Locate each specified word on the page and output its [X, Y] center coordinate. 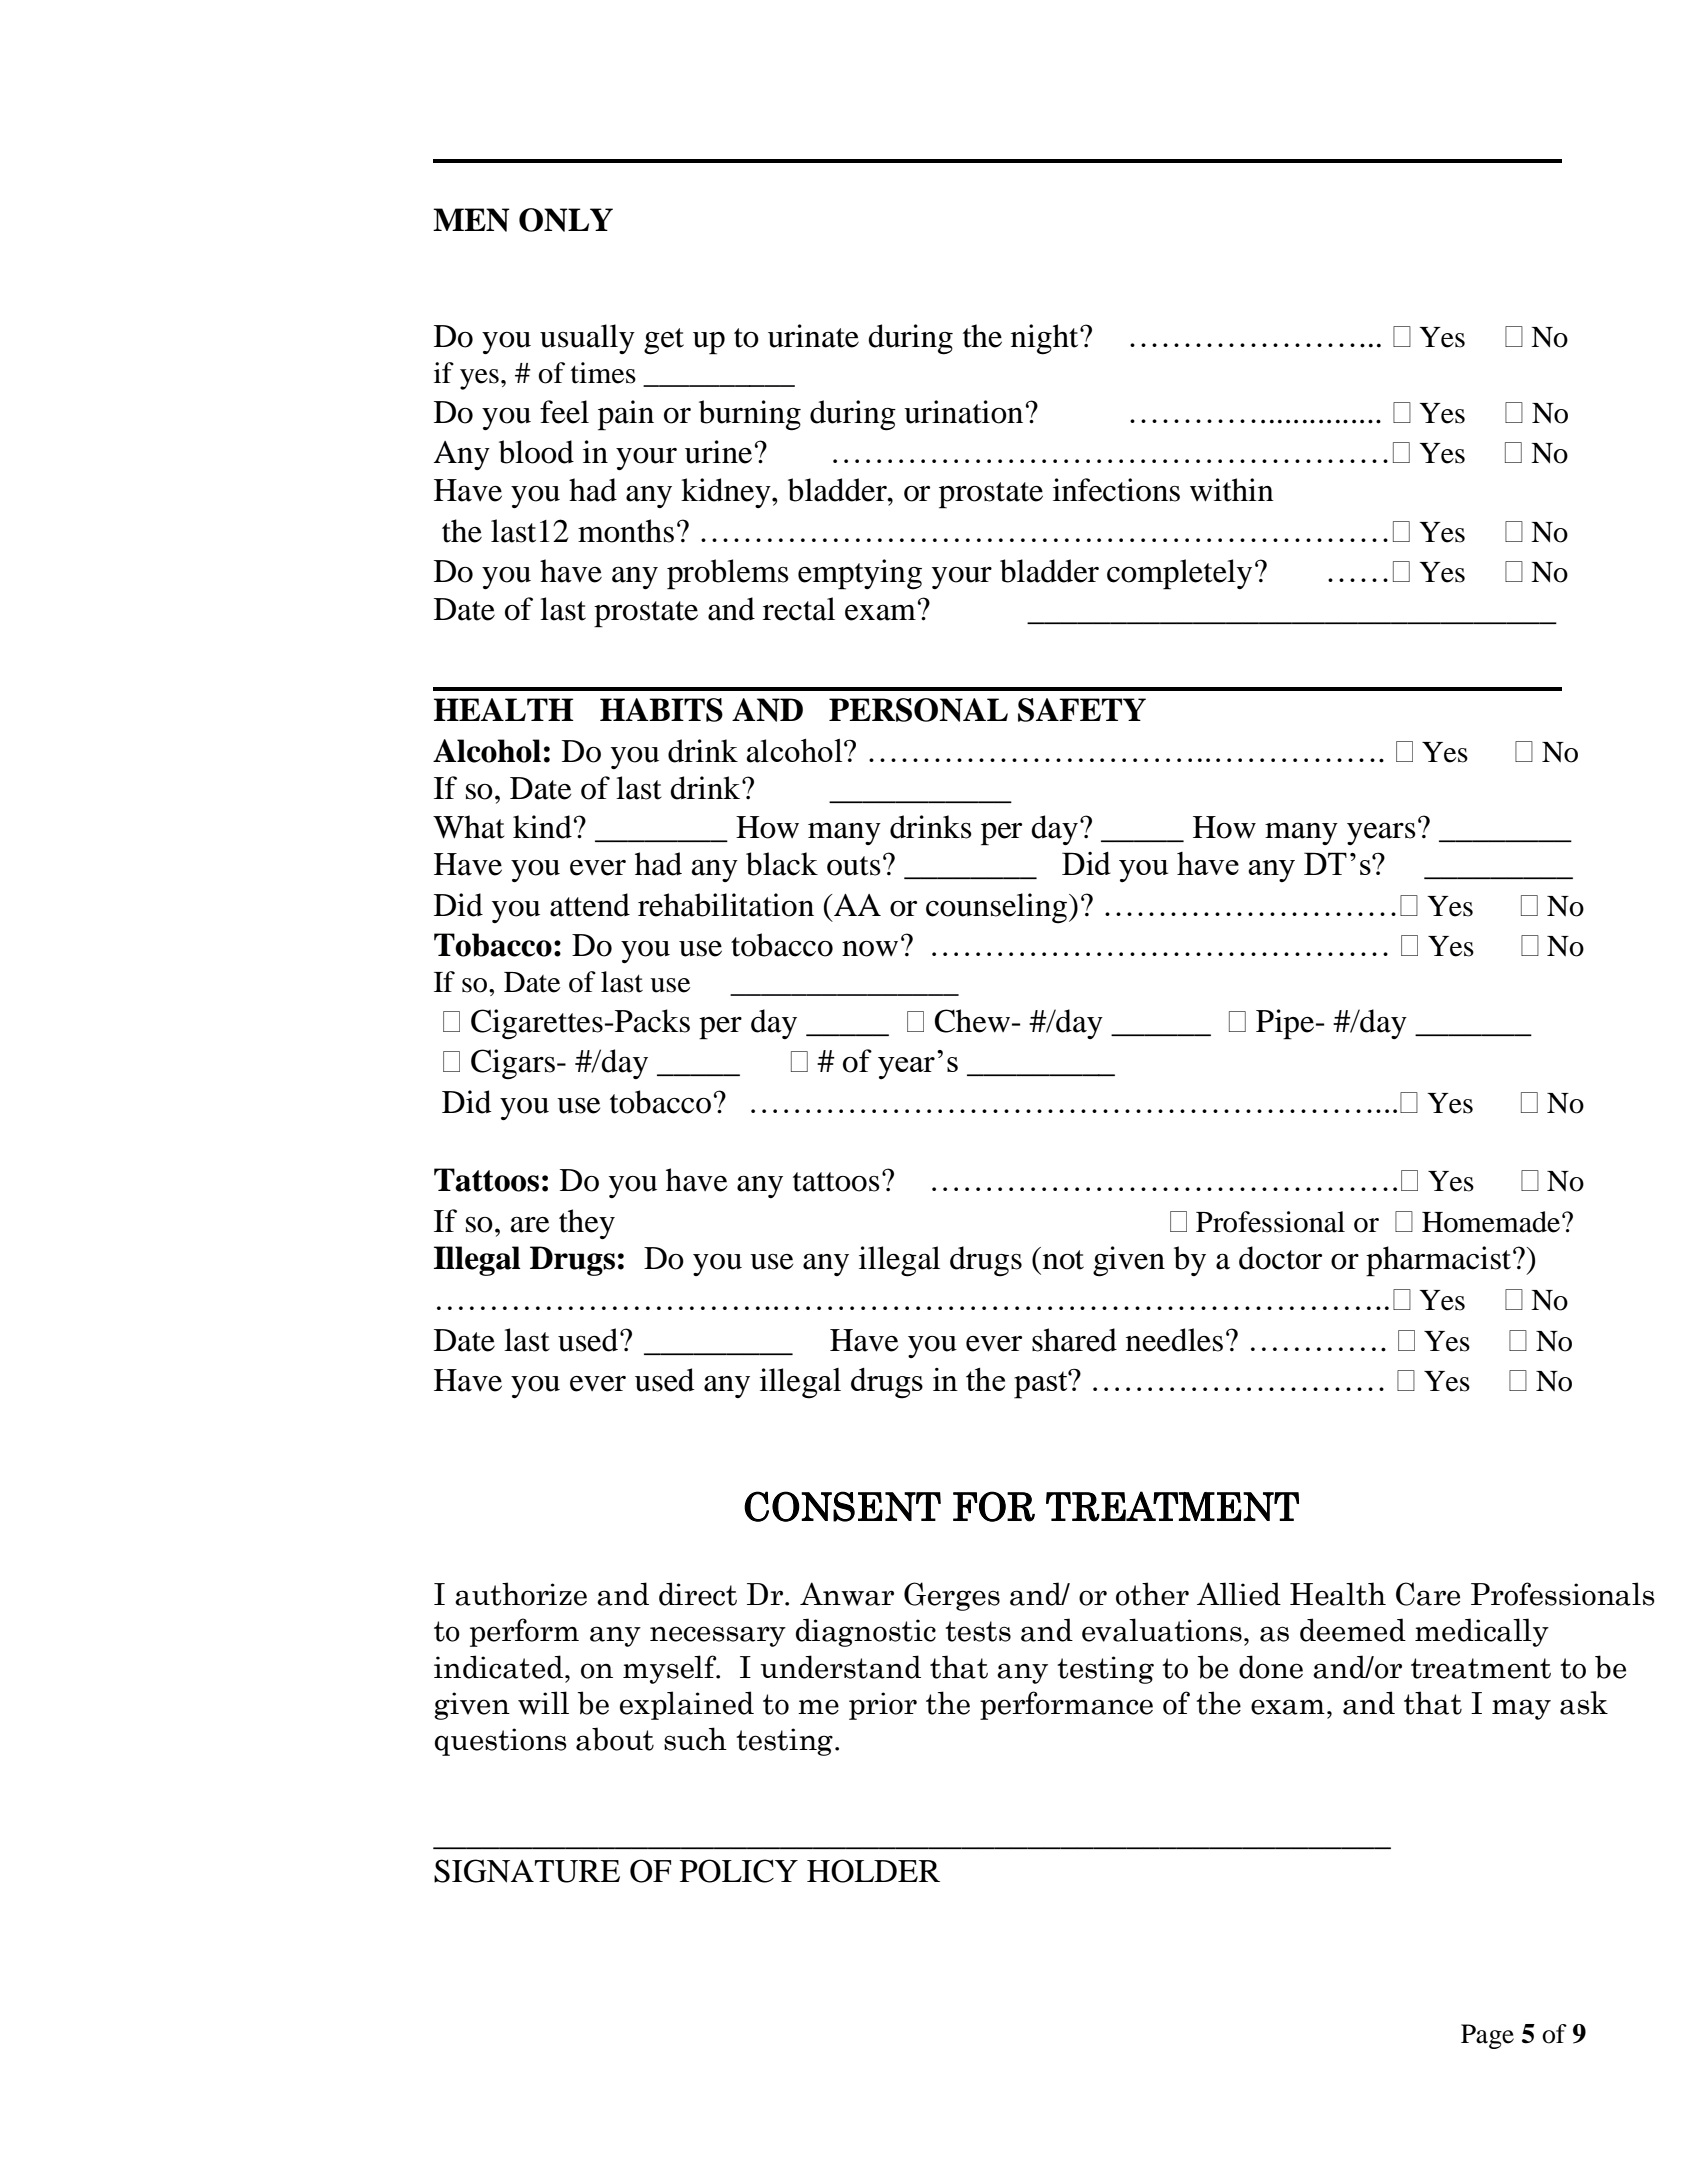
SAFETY [1082, 710]
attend [590, 905]
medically [1482, 1632]
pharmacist [1440, 1261]
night [1046, 339]
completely [1179, 574]
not [1063, 1260]
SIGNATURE [527, 1871]
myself [671, 1669]
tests [978, 1631]
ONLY [566, 220]
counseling [998, 908]
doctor [1280, 1258]
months [626, 531]
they [587, 1224]
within [1232, 490]
